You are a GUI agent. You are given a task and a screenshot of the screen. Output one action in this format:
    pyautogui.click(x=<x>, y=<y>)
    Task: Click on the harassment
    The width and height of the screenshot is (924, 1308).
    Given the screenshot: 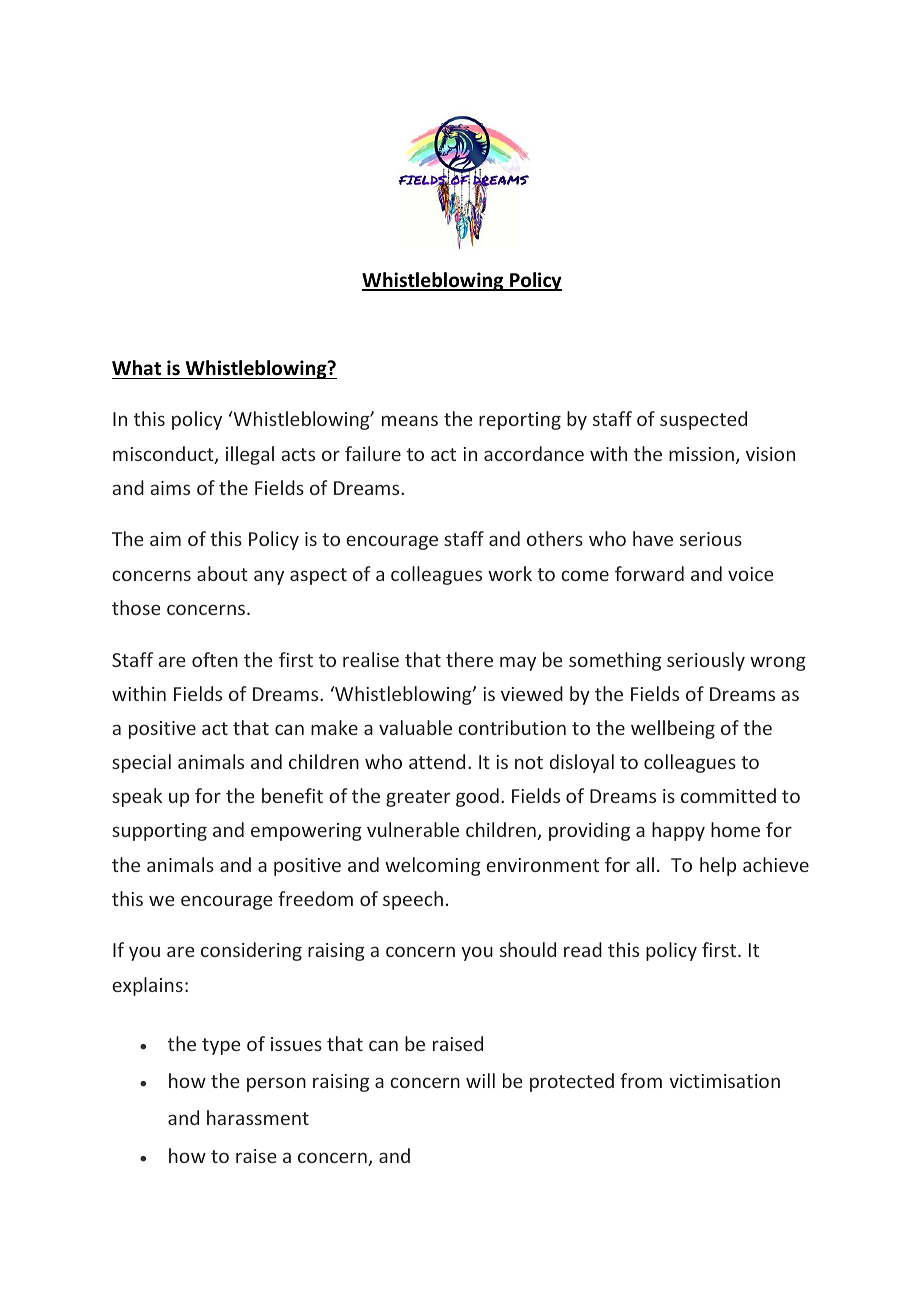 What is the action you would take?
    pyautogui.click(x=258, y=1117)
